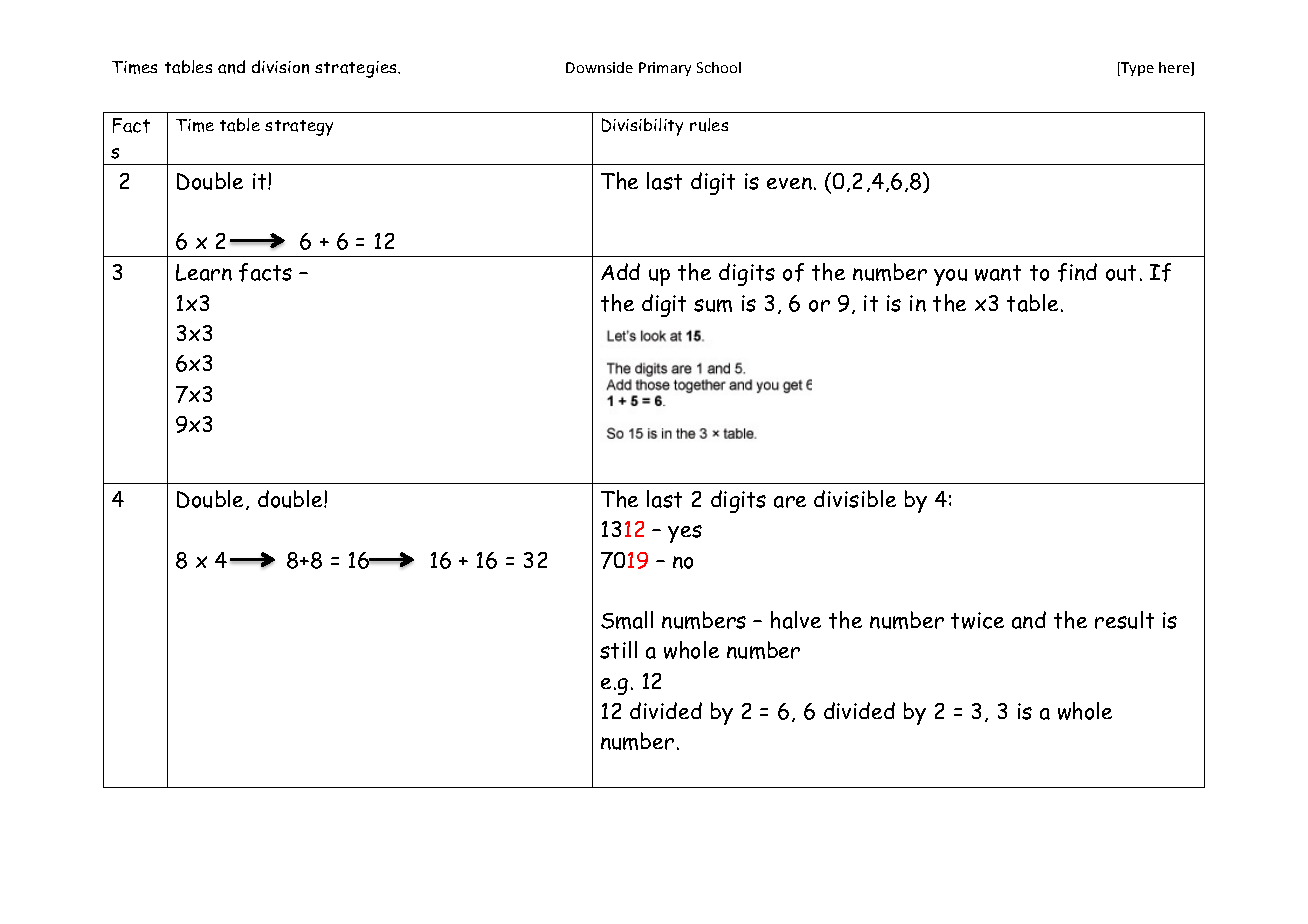 The image size is (1308, 924). I want to click on rules, so click(709, 125).
